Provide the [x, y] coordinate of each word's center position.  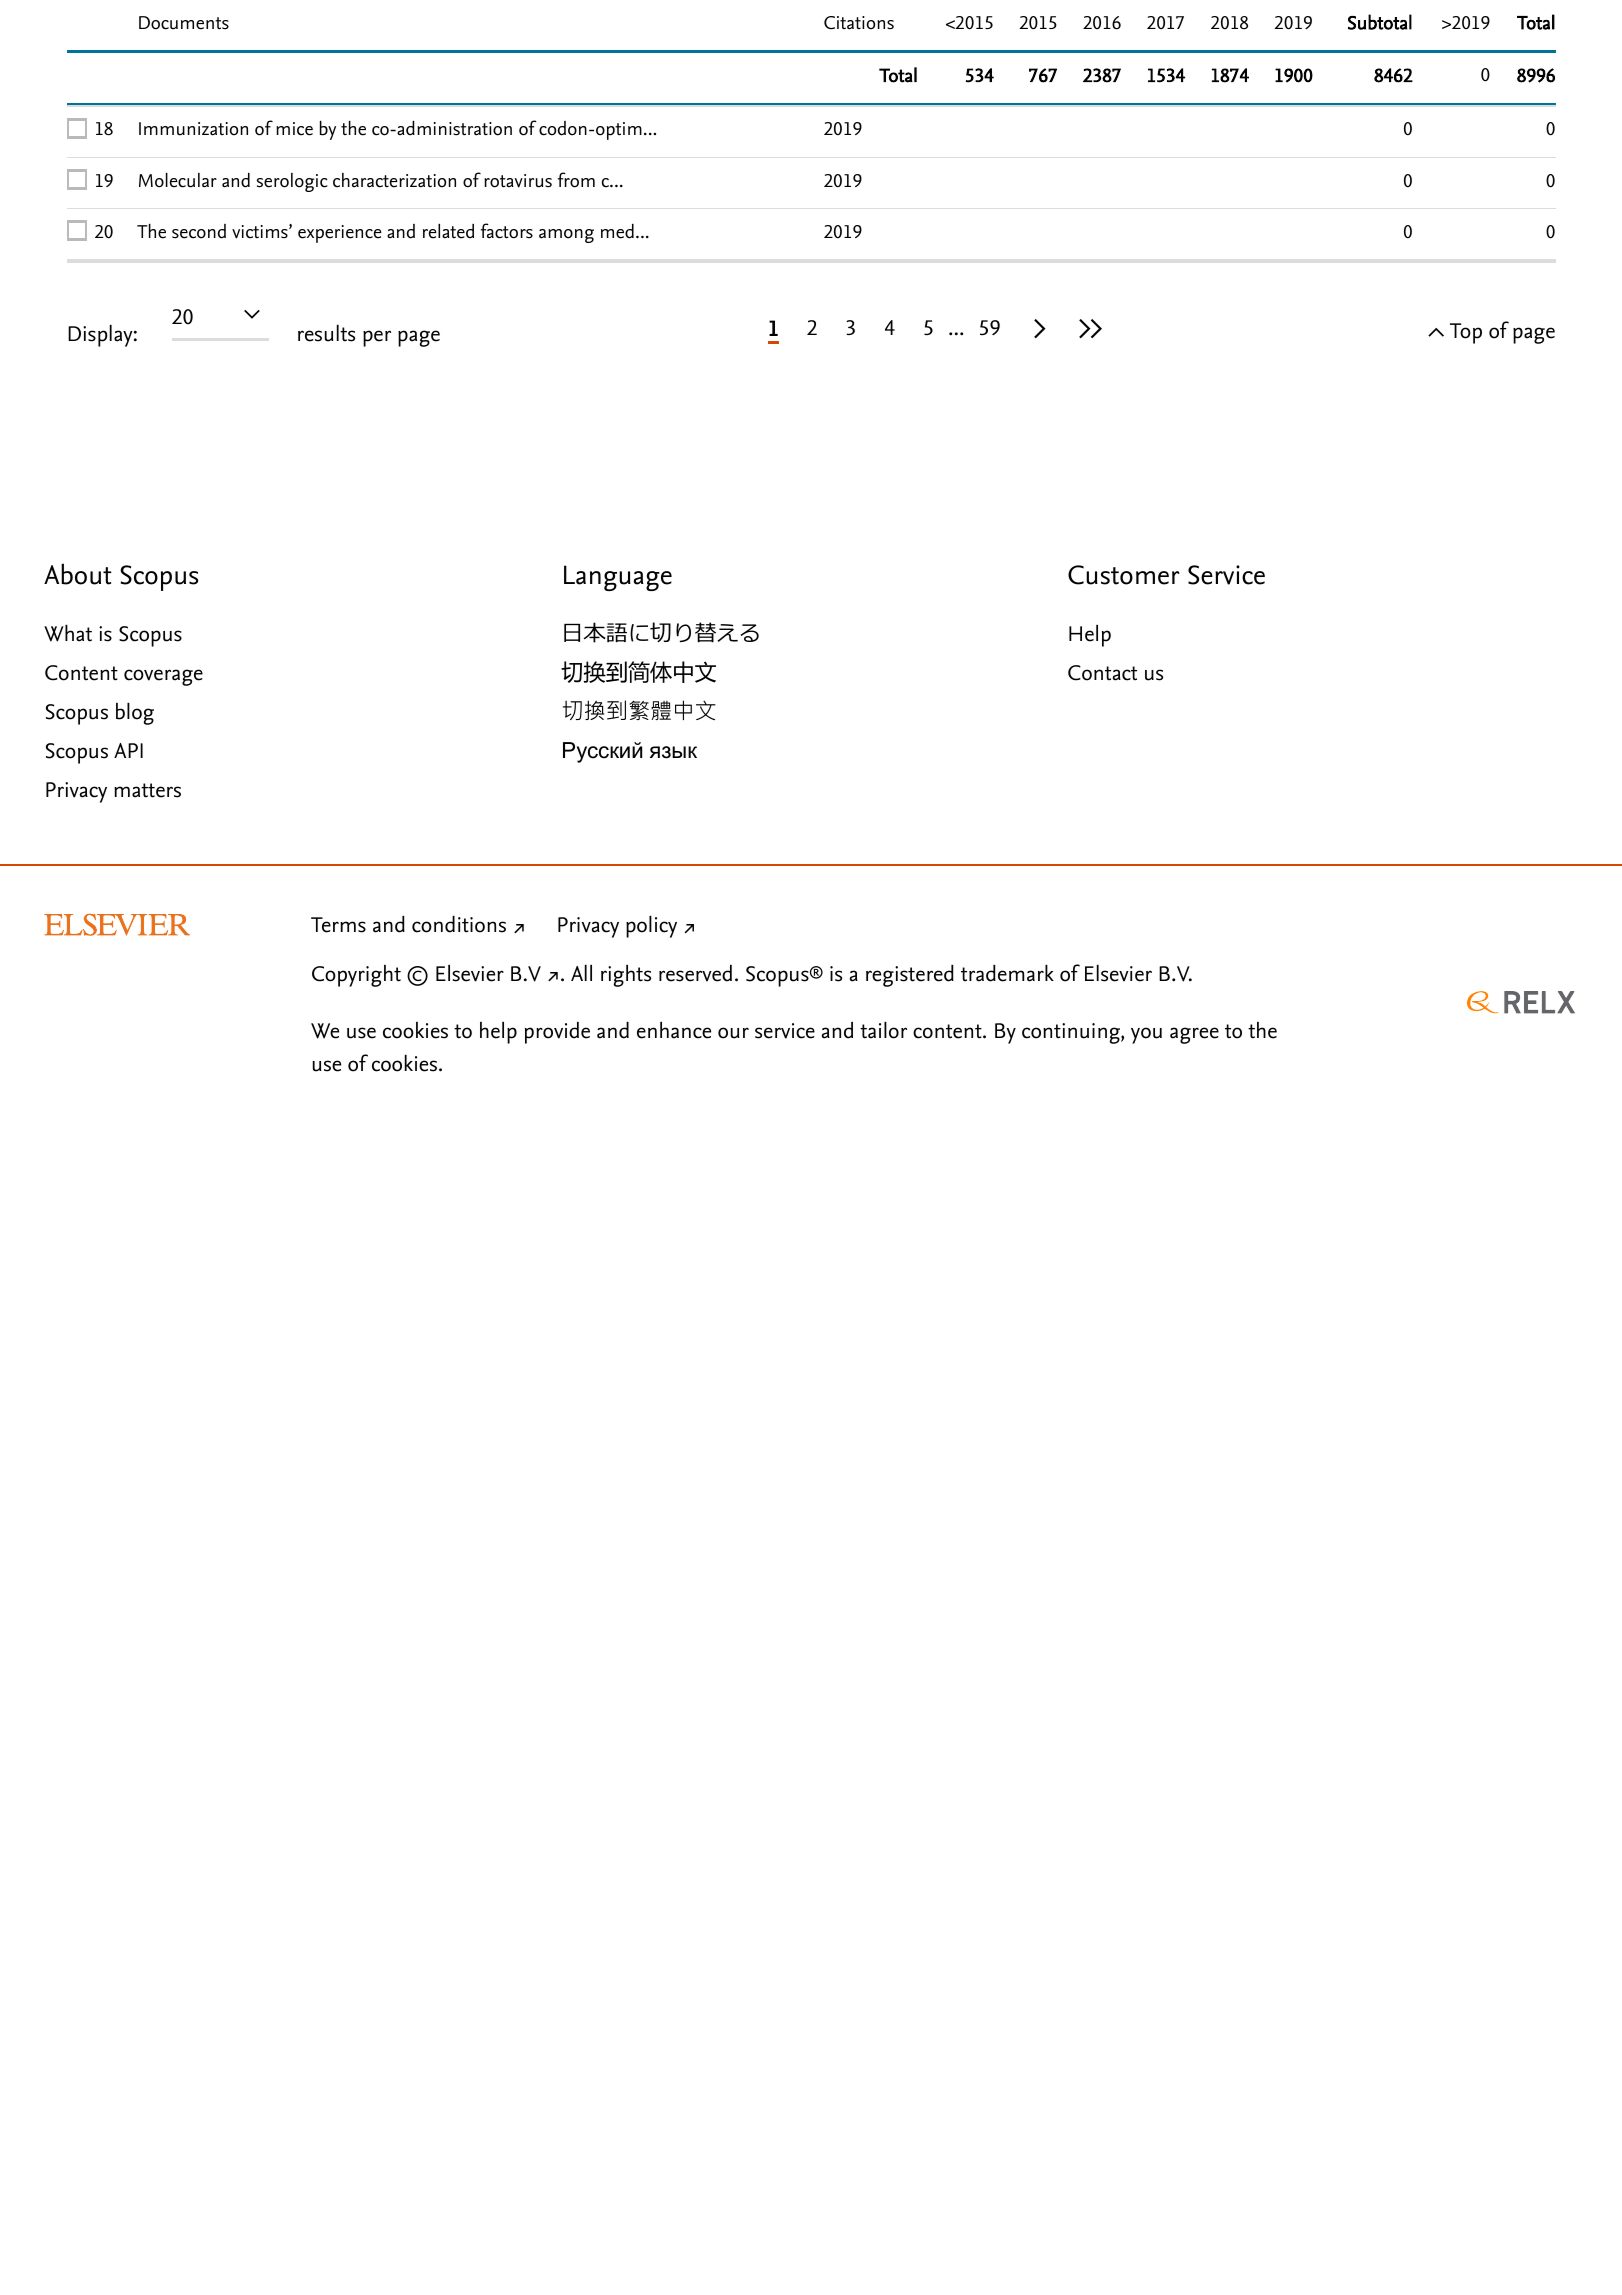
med [617, 231]
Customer [1124, 575]
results [326, 333]
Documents [184, 23]
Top [1466, 333]
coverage [163, 677]
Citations [859, 23]
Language [618, 578]
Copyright [356, 976]
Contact [1102, 673]
